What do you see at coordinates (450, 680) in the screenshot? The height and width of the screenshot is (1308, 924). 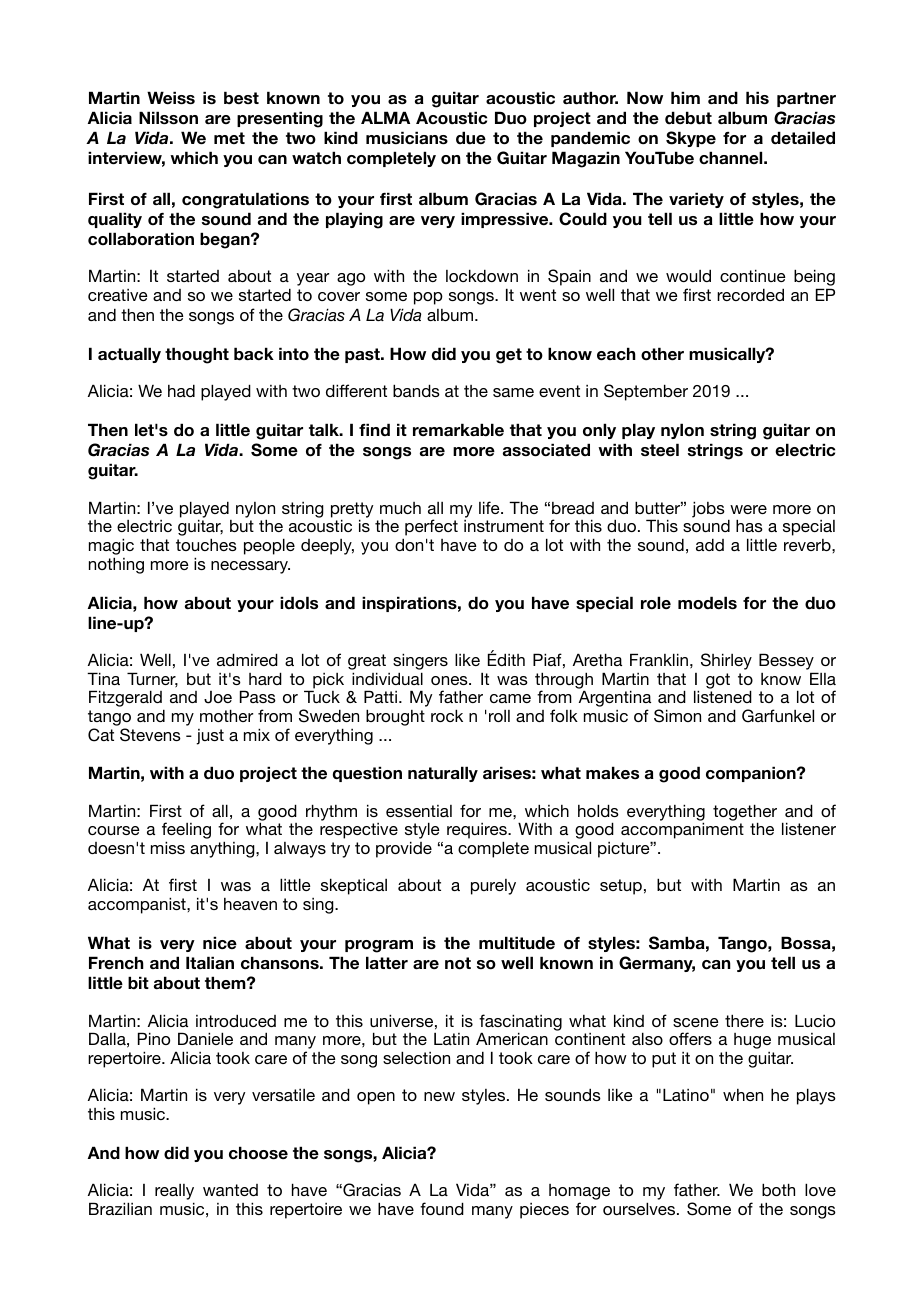 I see `ones` at bounding box center [450, 680].
